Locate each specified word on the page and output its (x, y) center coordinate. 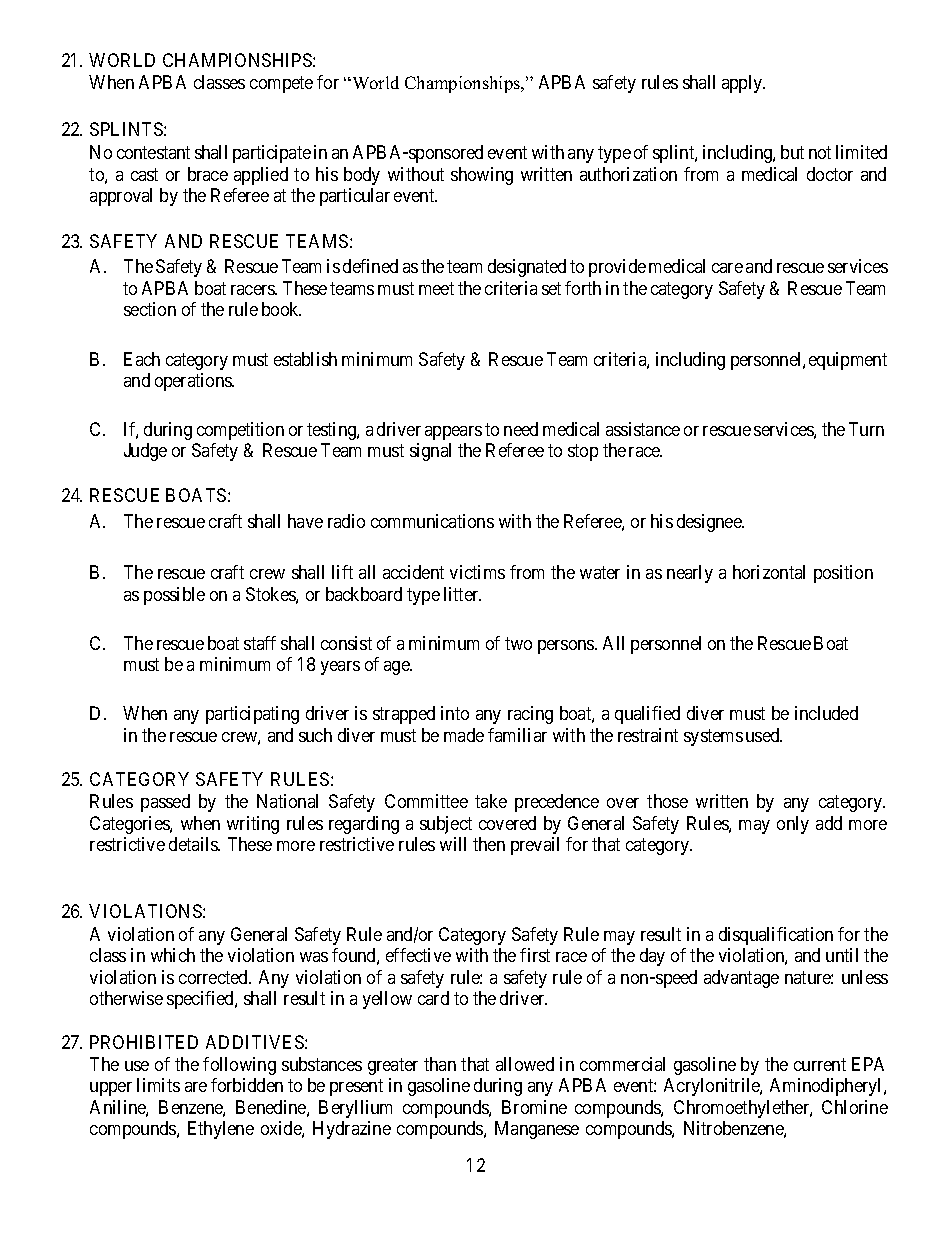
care (727, 268)
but (792, 152)
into (455, 713)
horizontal (769, 572)
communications (432, 521)
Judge (145, 452)
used (764, 735)
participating (252, 715)
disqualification (776, 936)
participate (272, 154)
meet (436, 288)
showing (482, 176)
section (150, 309)
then (489, 844)
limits (158, 1085)
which (173, 955)
